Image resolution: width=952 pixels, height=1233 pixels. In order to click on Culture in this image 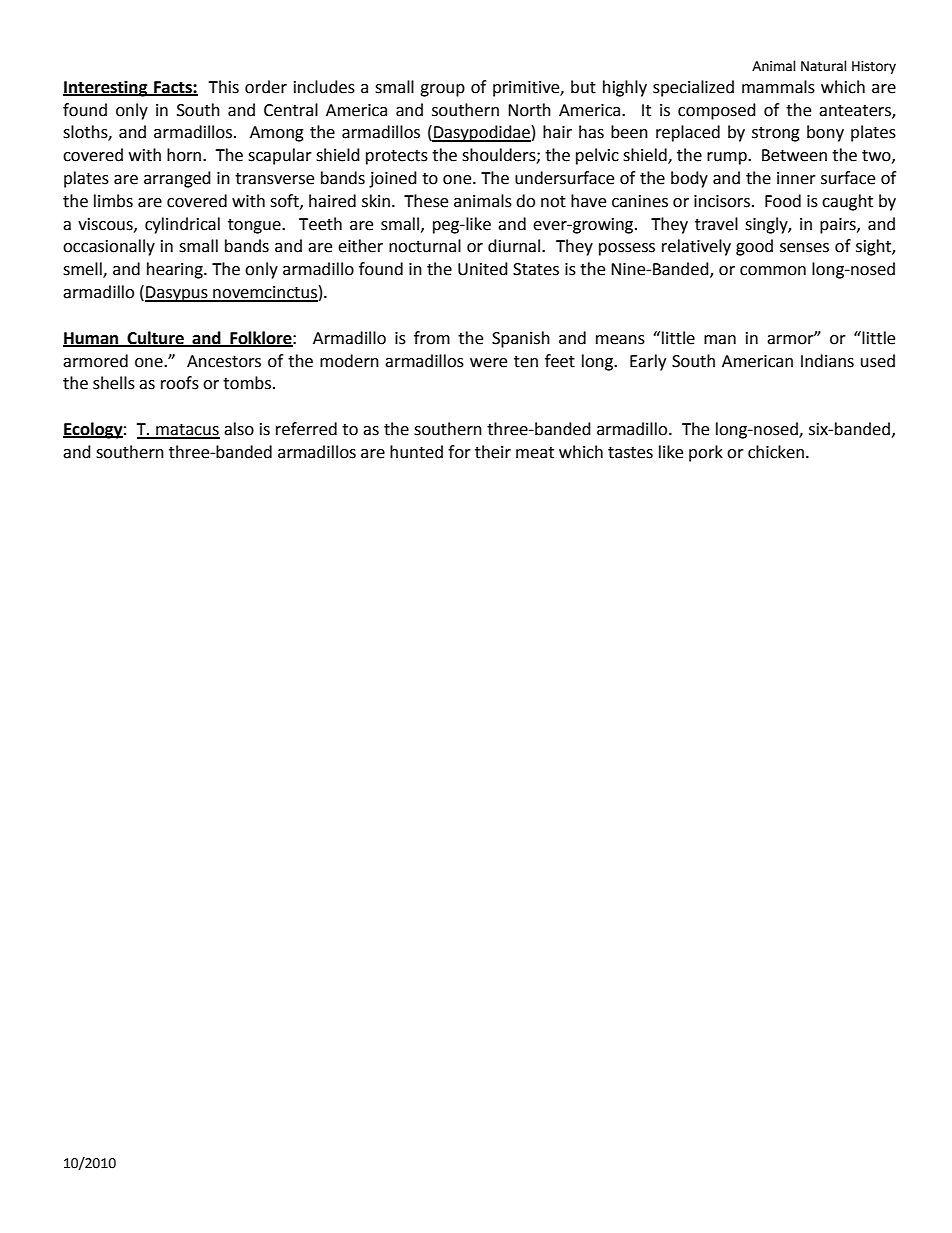, I will do `click(155, 338)`.
